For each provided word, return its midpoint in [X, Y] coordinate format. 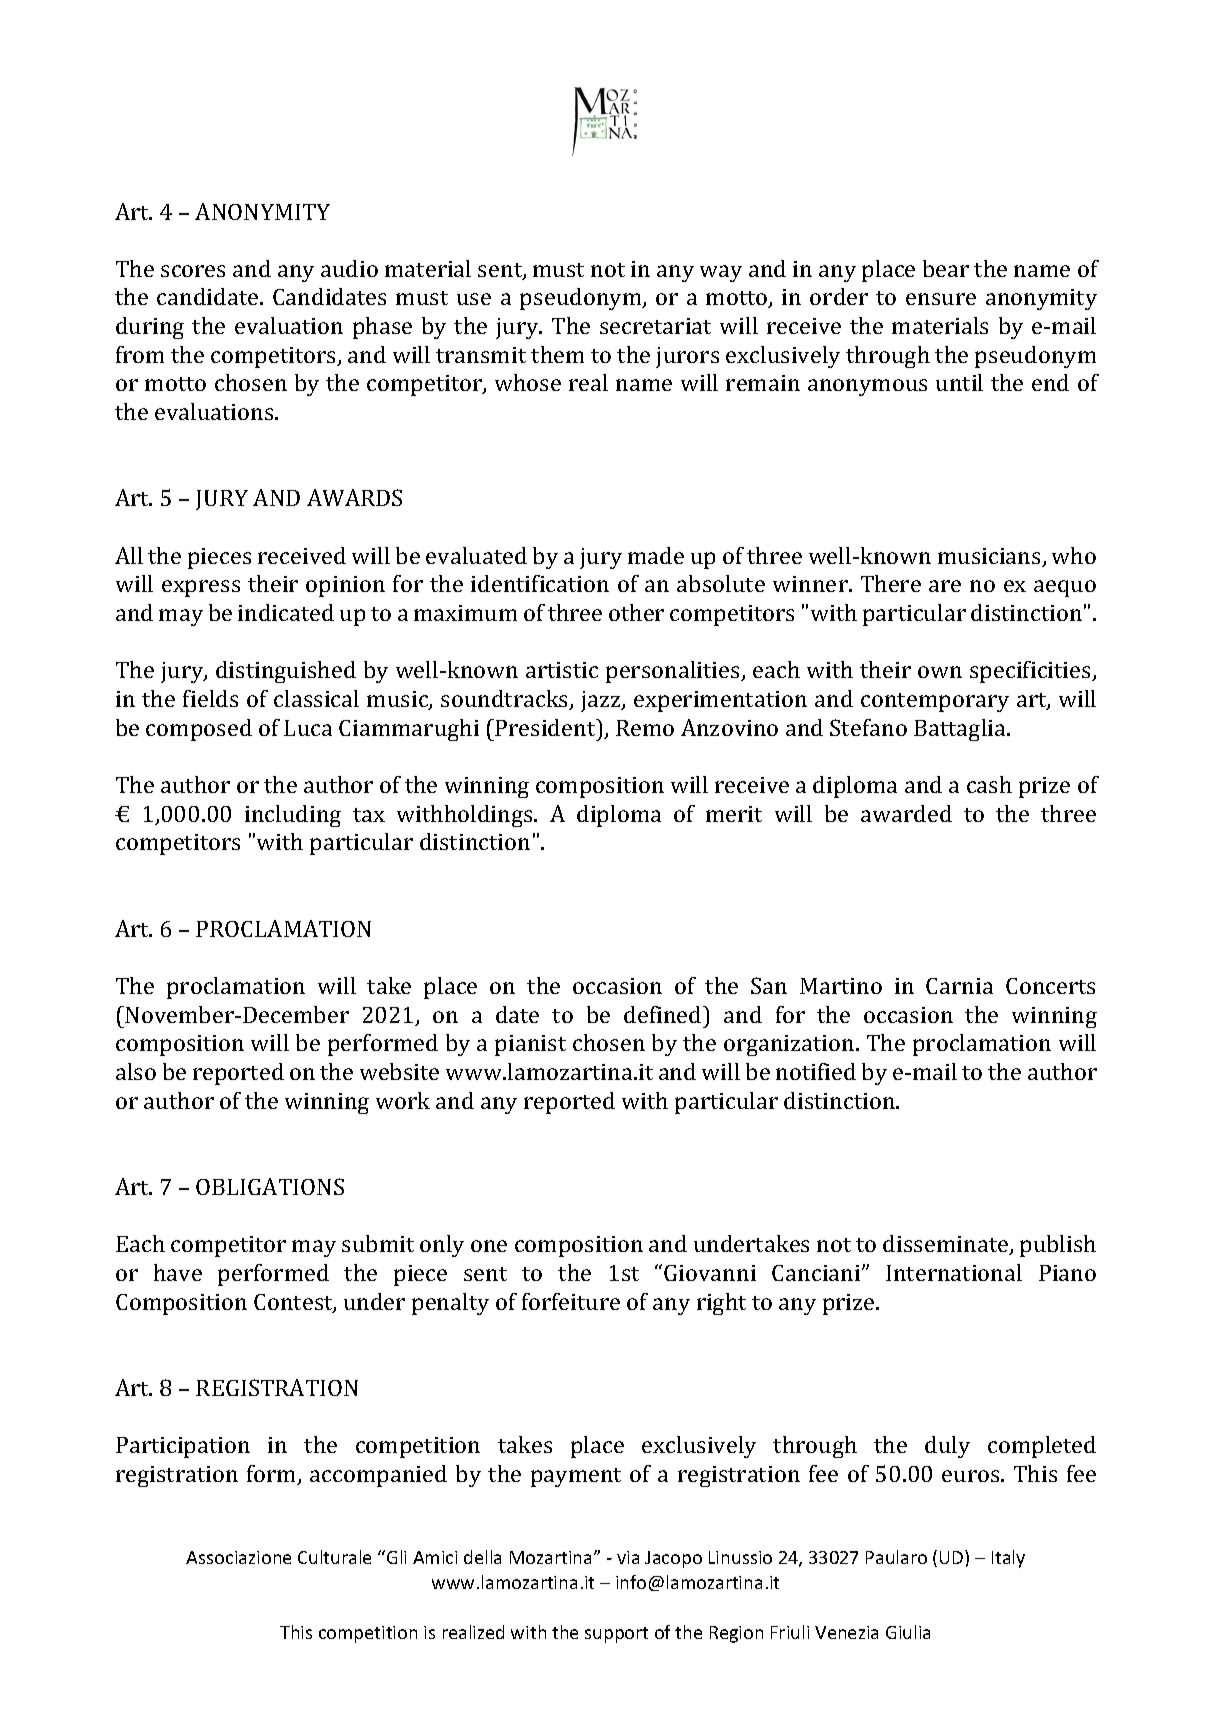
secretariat [655, 326]
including [293, 816]
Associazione [238, 1557]
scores [193, 271]
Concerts [1050, 986]
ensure [941, 299]
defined [664, 1014]
